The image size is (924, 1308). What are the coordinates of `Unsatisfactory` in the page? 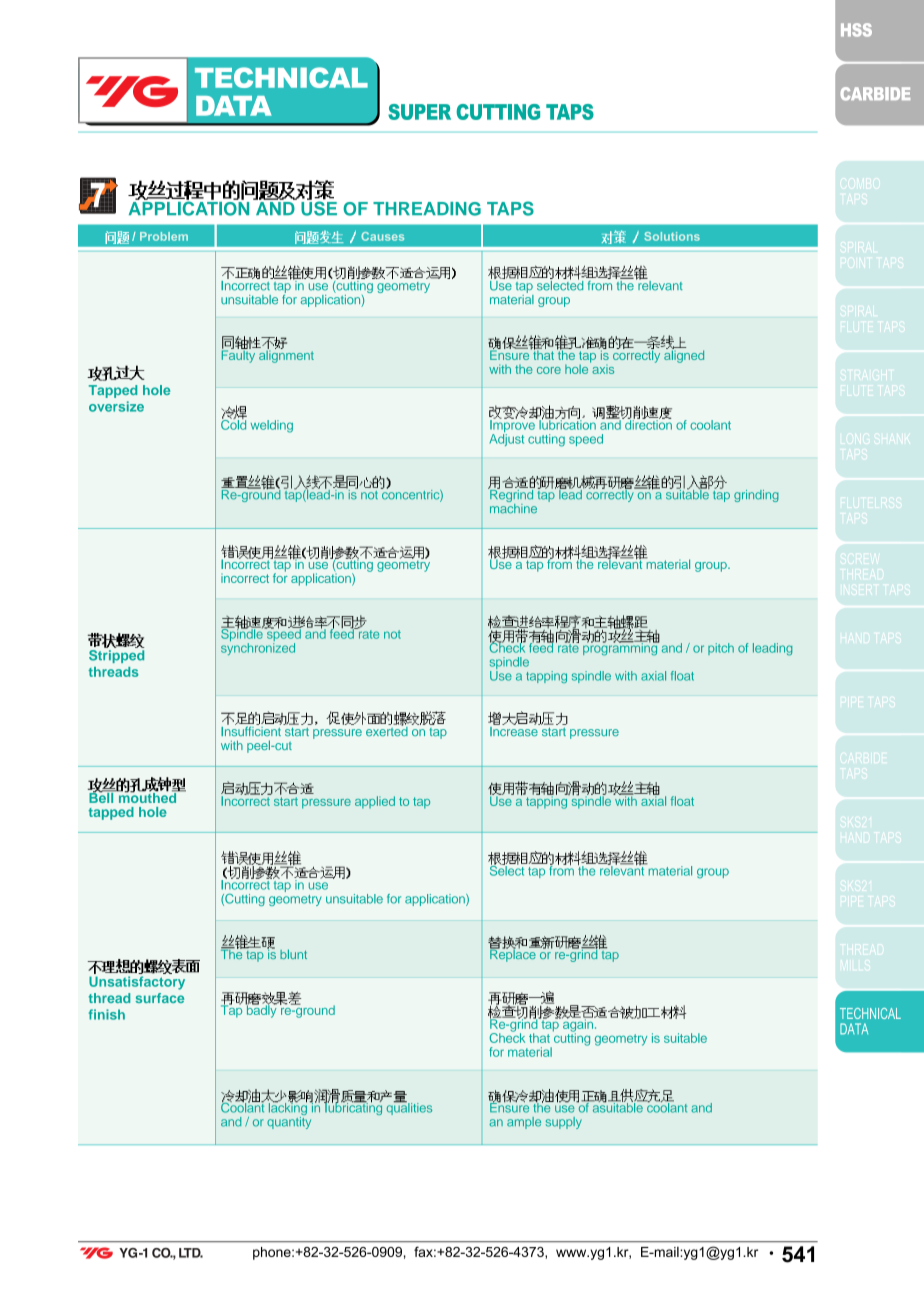 It's located at (137, 983).
